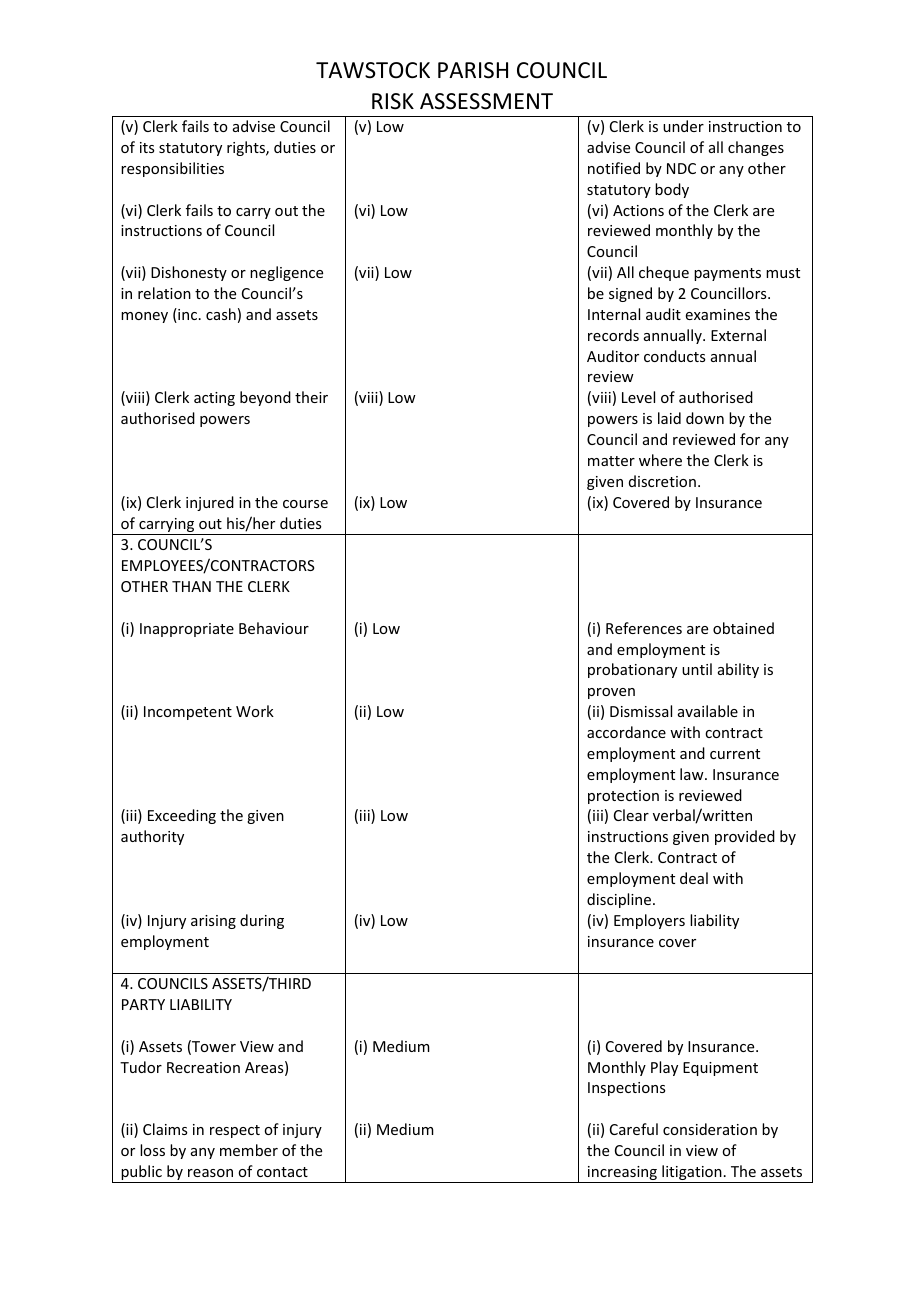 The image size is (924, 1308). What do you see at coordinates (235, 1131) in the image?
I see `respect` at bounding box center [235, 1131].
